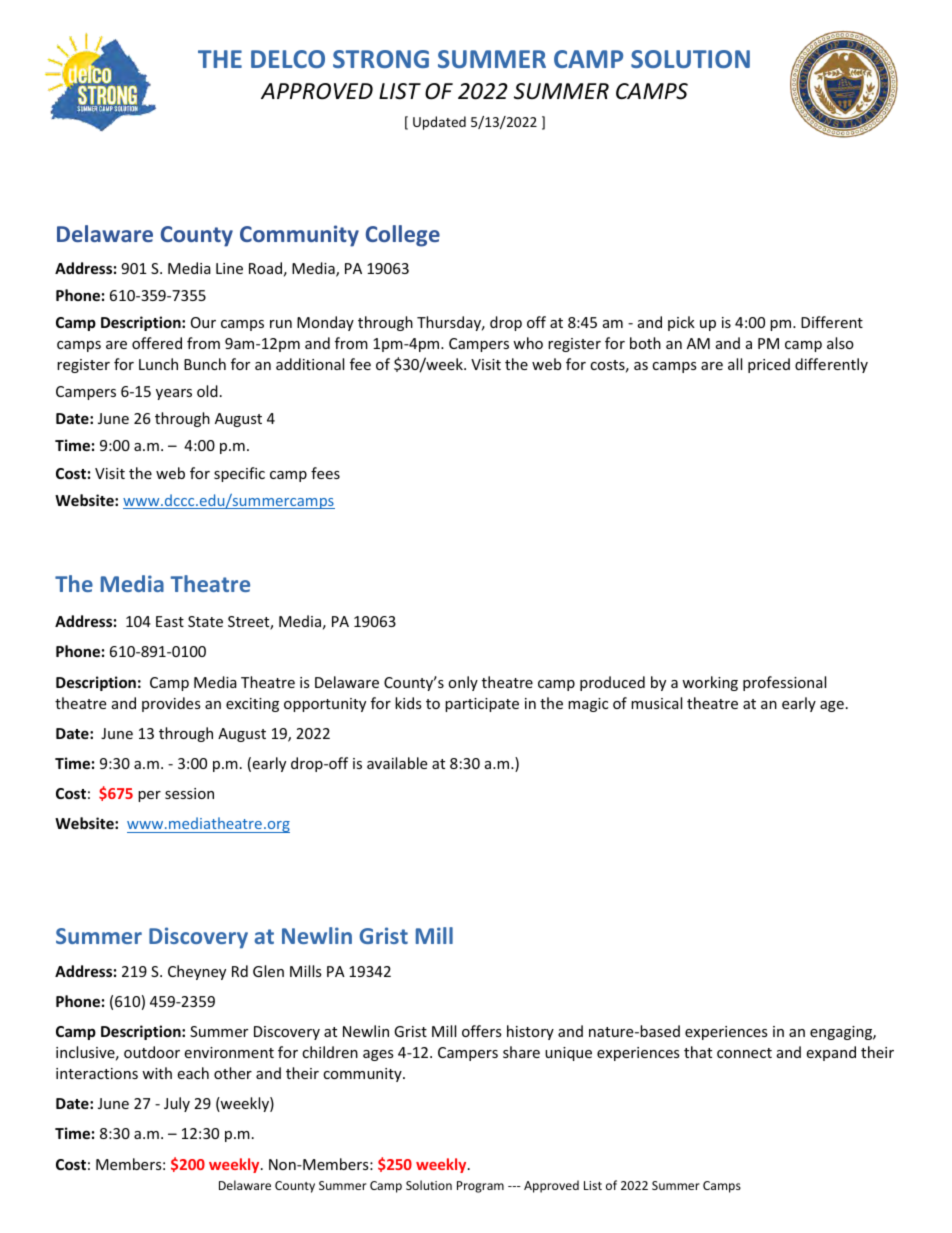 The height and width of the screenshot is (1233, 952). What do you see at coordinates (381, 59) in the screenshot?
I see `STRONG` at bounding box center [381, 59].
